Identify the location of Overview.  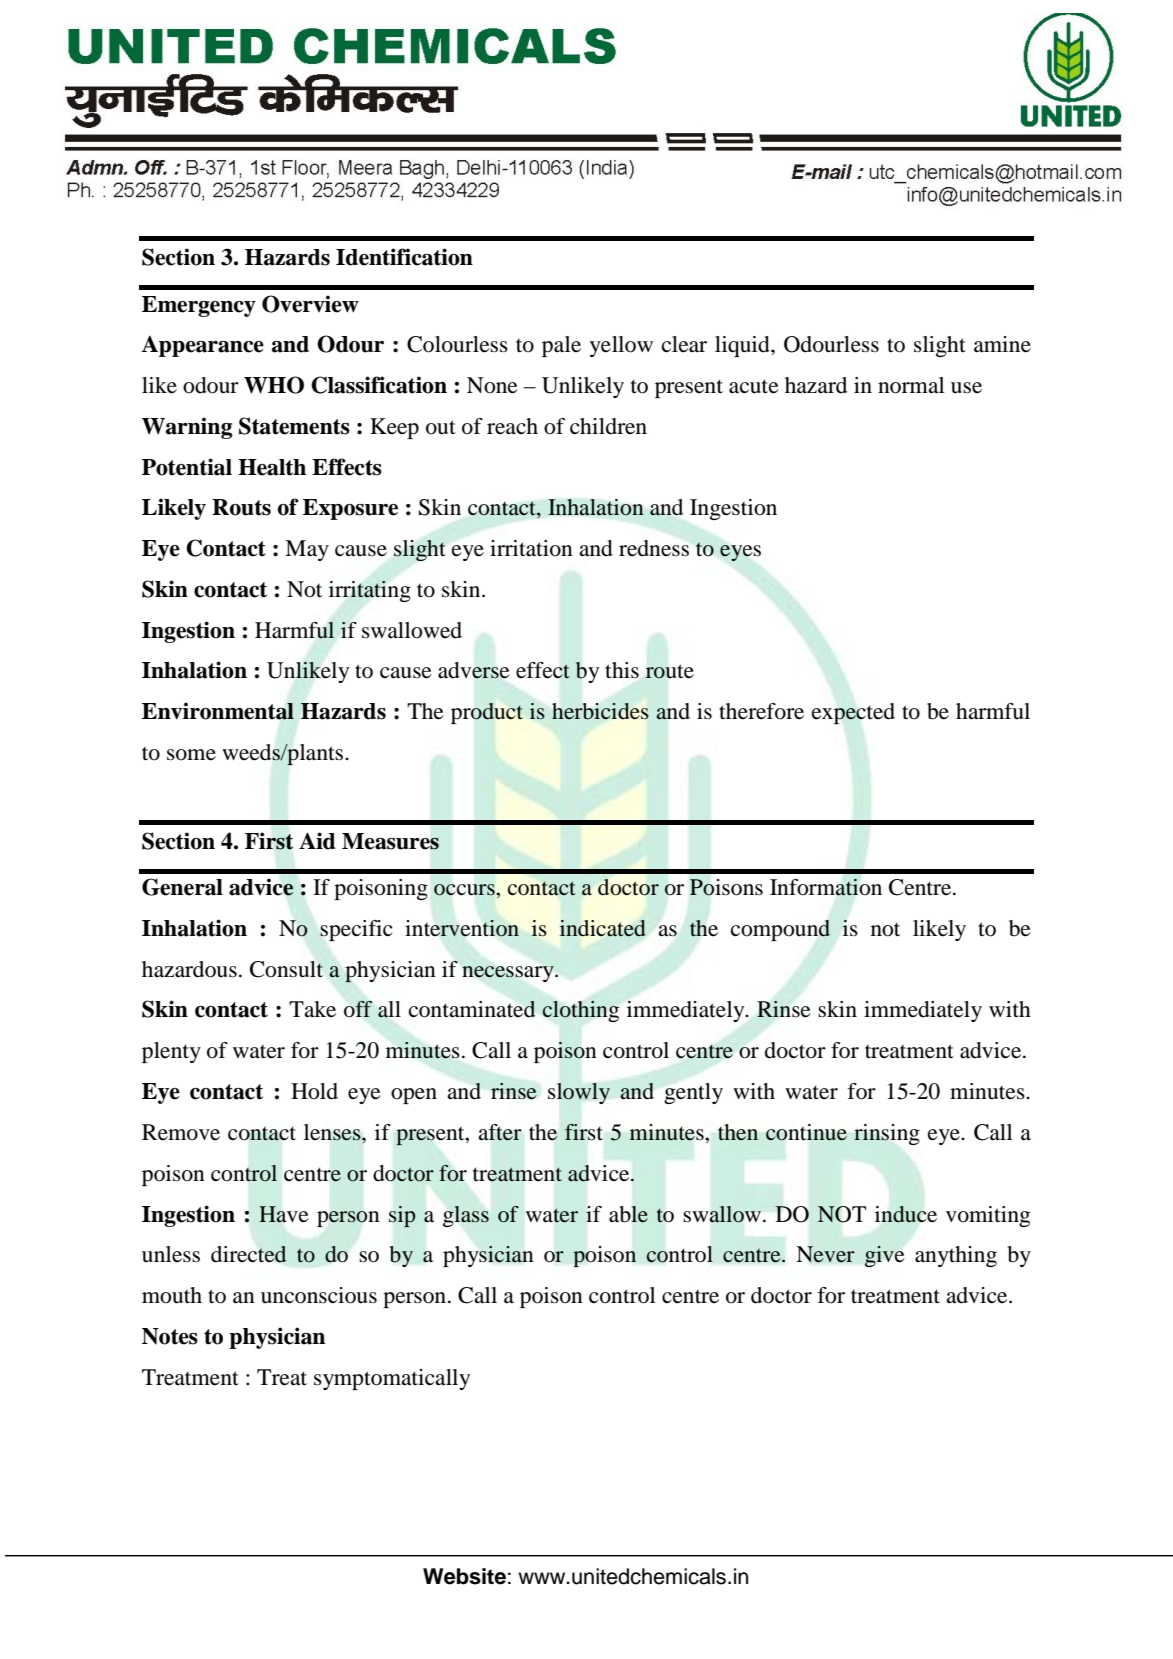
(310, 304).
